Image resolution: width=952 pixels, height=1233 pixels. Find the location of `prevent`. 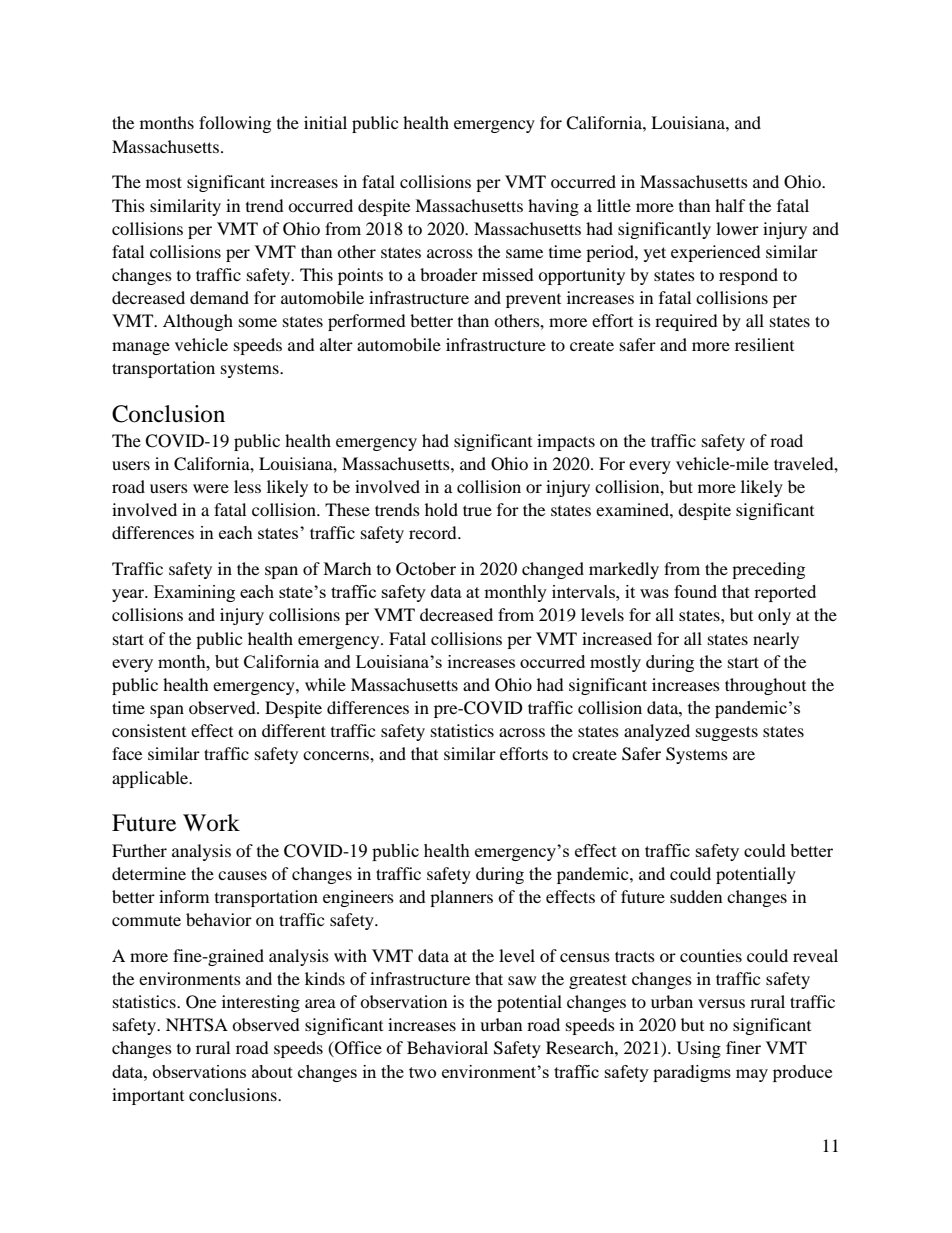

prevent is located at coordinates (533, 301).
